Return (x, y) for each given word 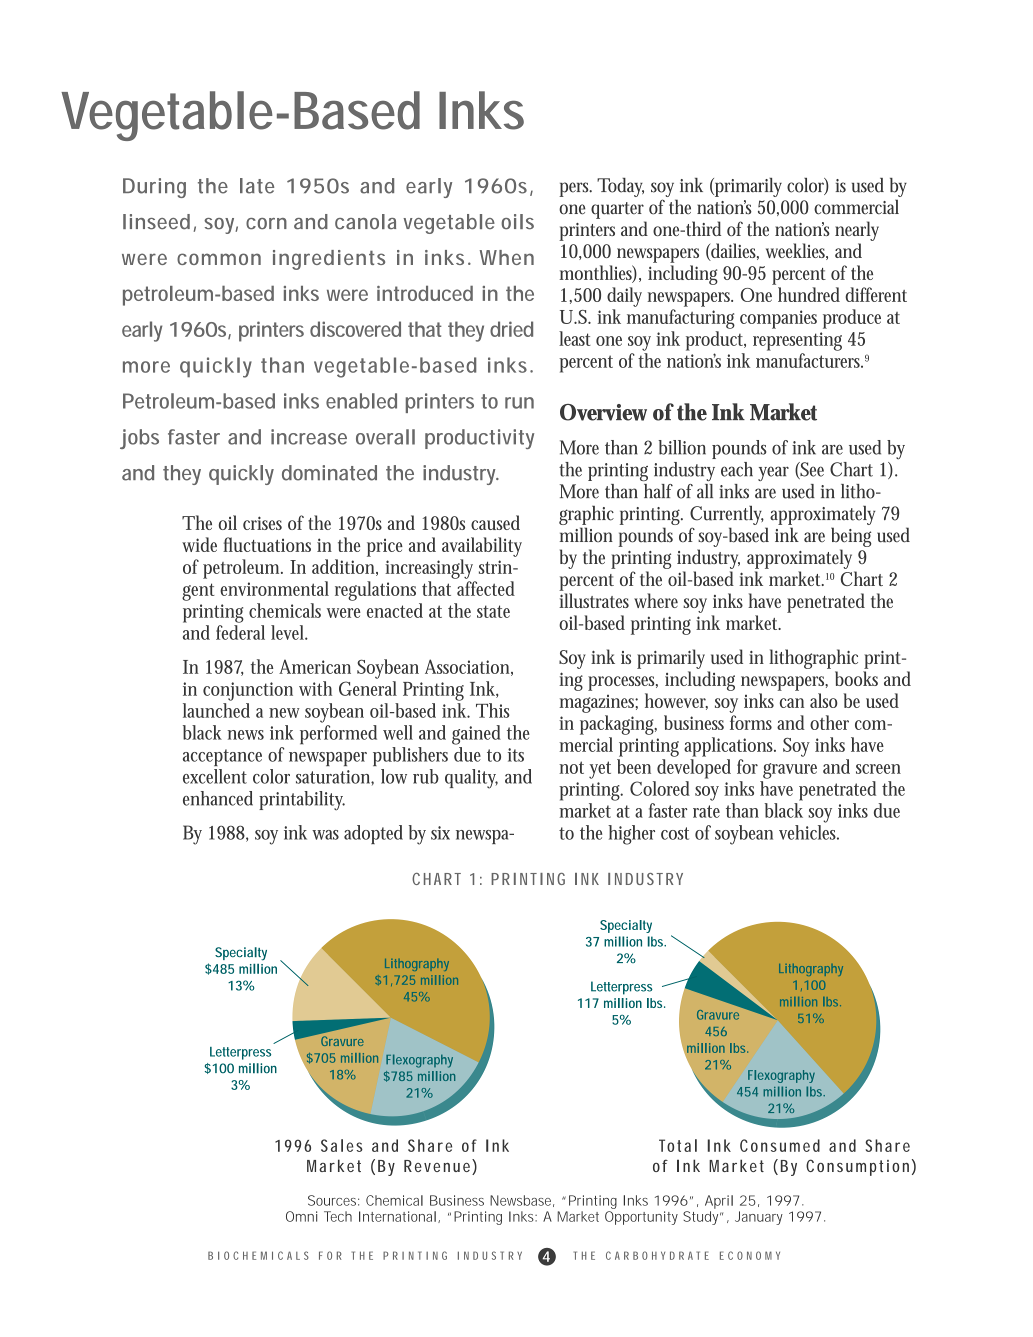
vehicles (809, 832)
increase (309, 437)
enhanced (218, 798)
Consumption (857, 1167)
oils (517, 222)
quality (471, 779)
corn (266, 224)
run (519, 403)
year (773, 473)
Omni (301, 1216)
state (493, 611)
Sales (342, 1145)
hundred (809, 294)
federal (240, 632)
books (856, 678)
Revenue (438, 1167)
